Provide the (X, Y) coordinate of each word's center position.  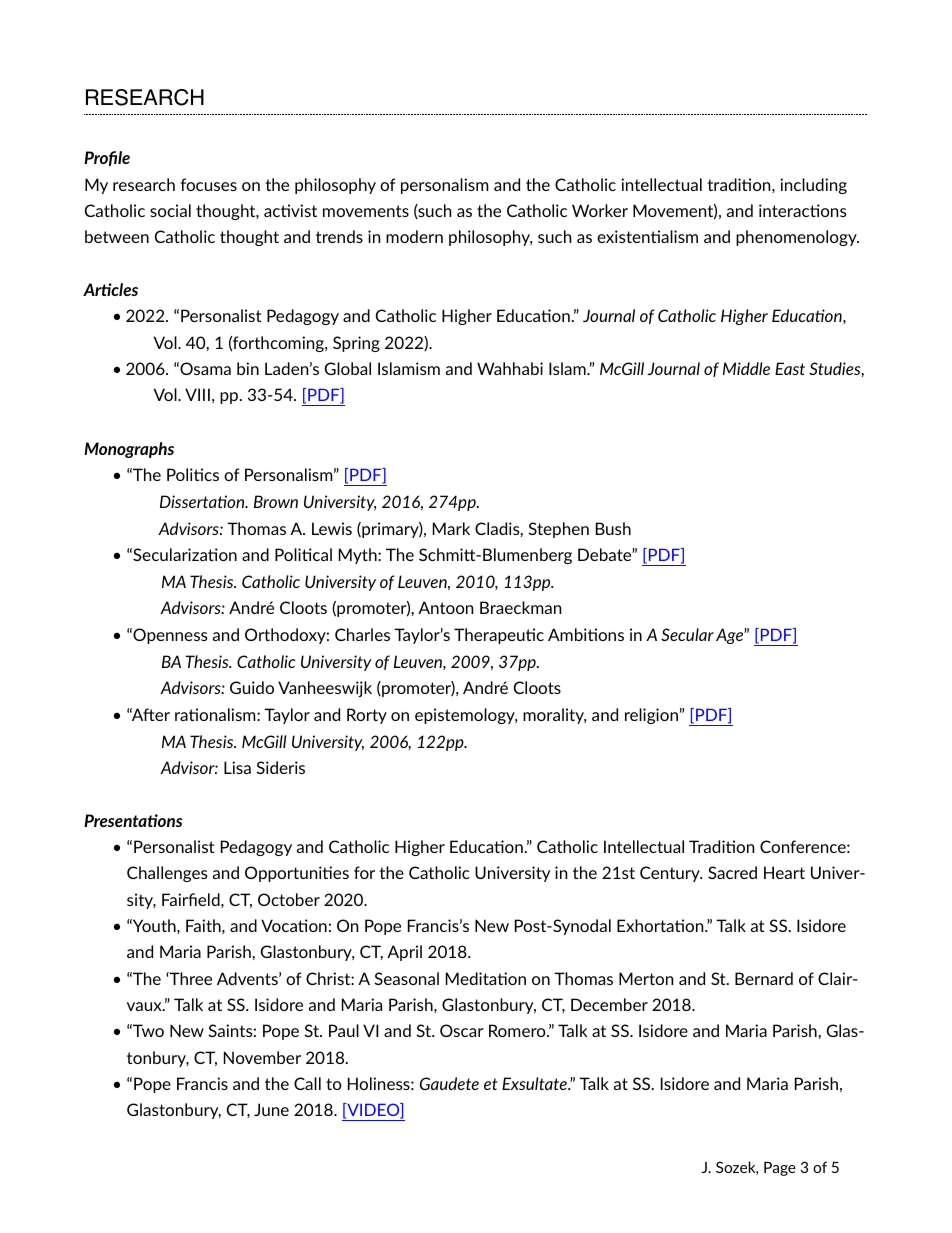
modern (414, 236)
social (170, 210)
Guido (252, 687)
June (271, 1109)
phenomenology (797, 238)
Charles (362, 634)
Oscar (462, 1030)
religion (651, 716)
